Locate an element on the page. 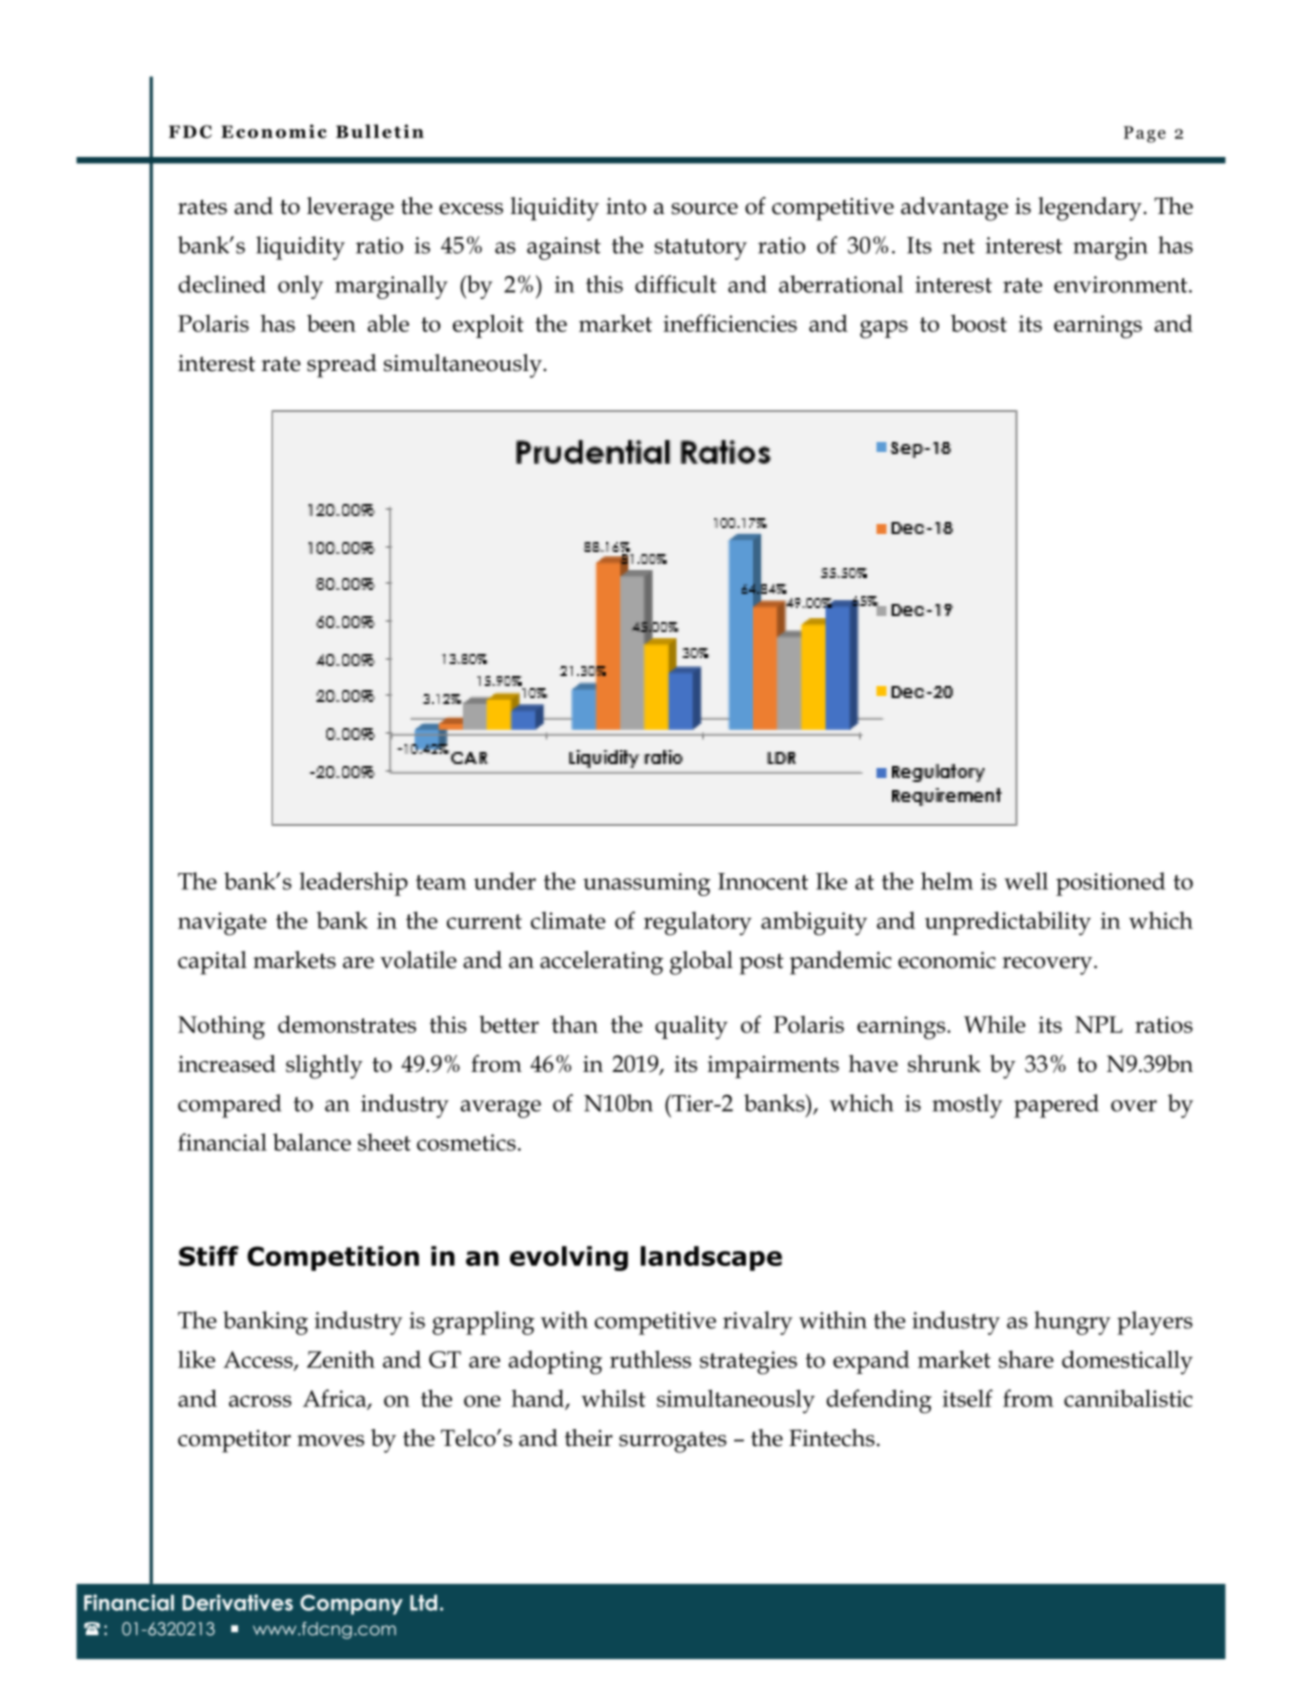 The width and height of the document is (1302, 1685). unassuming is located at coordinates (647, 884).
